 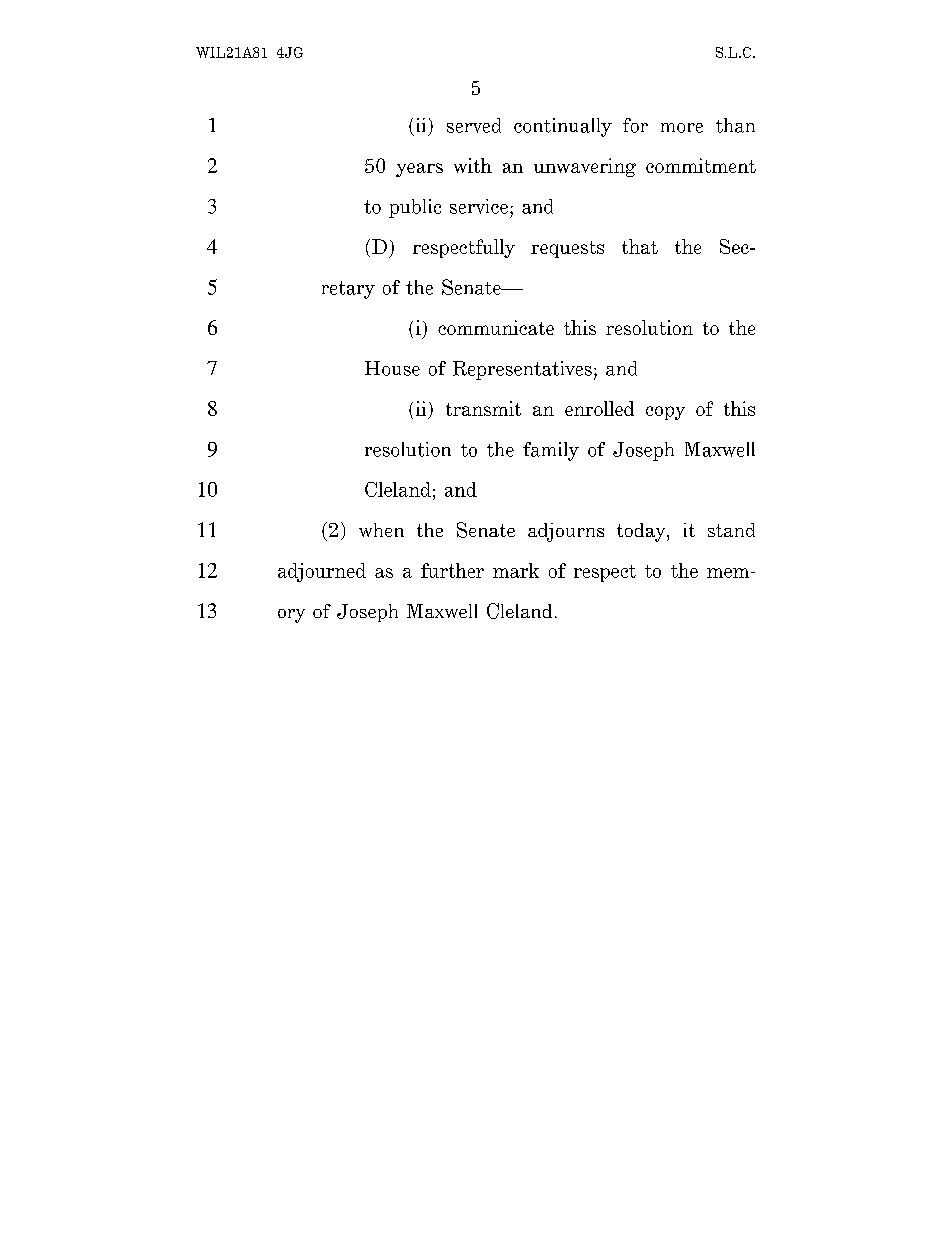 I want to click on more, so click(x=682, y=128).
